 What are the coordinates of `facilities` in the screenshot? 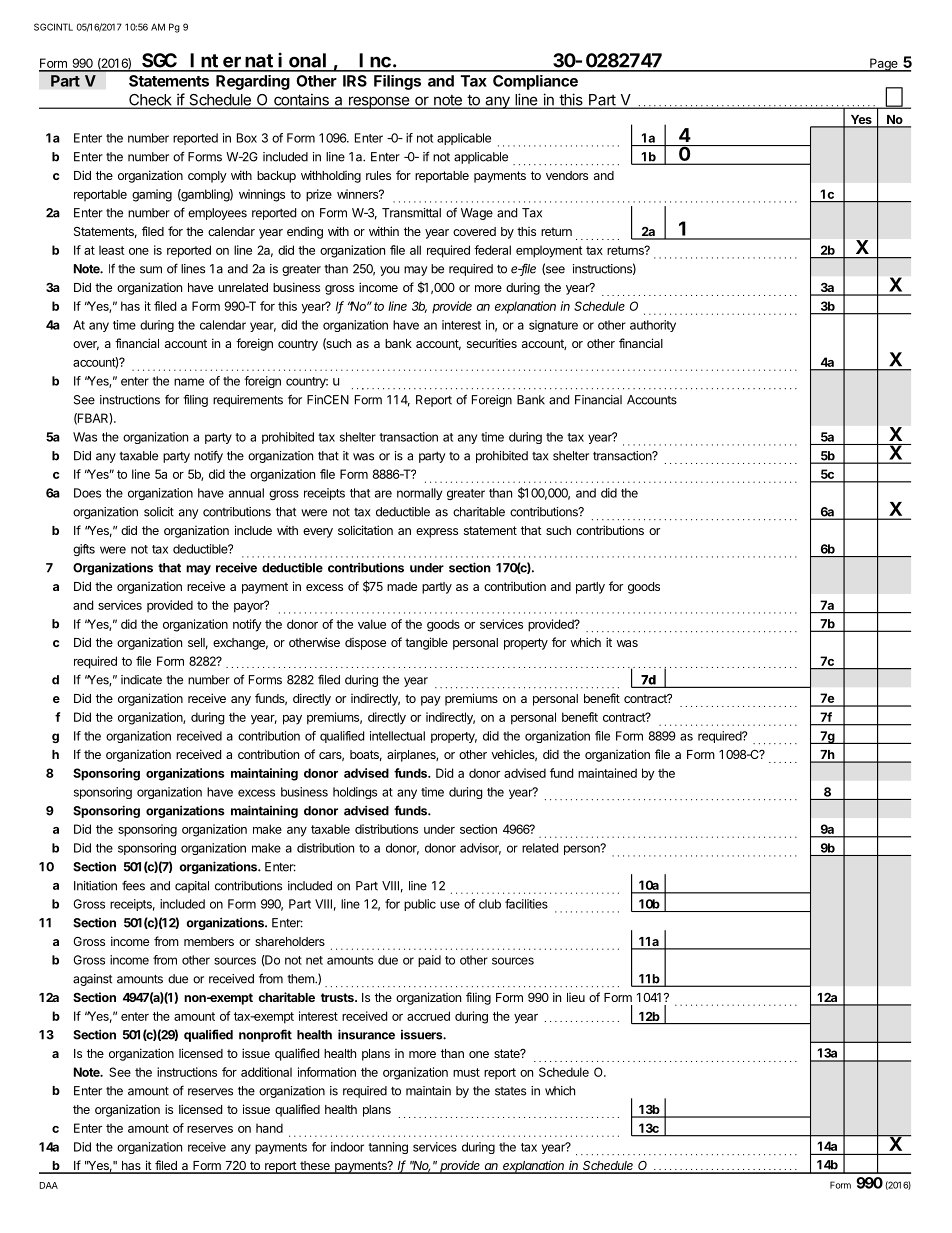 It's located at (526, 904).
